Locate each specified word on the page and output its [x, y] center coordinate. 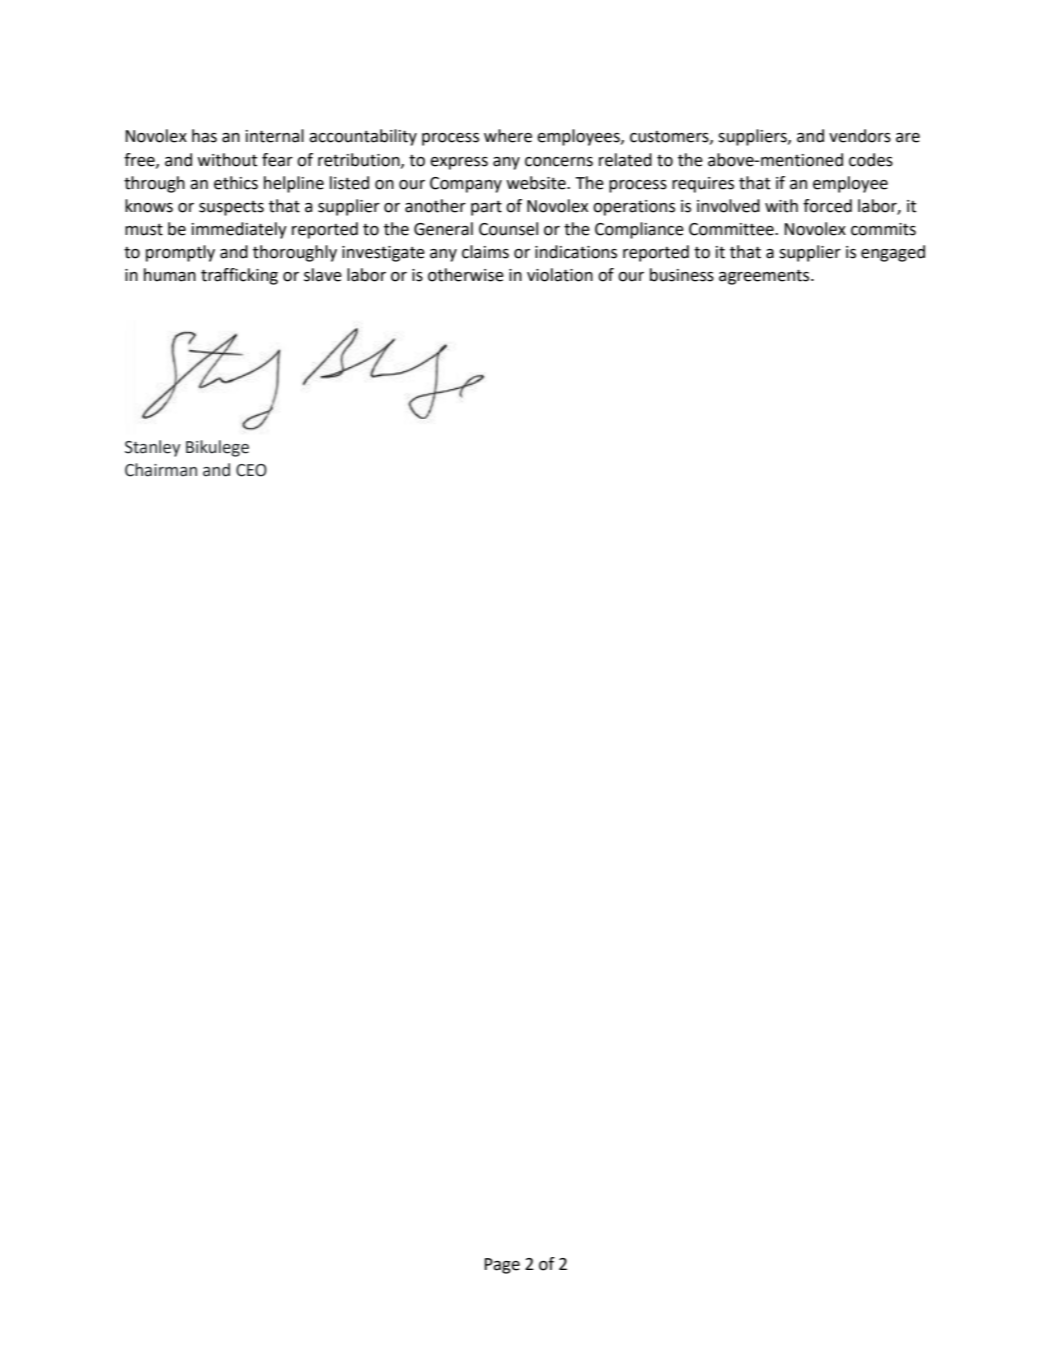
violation [560, 275]
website [537, 183]
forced [827, 206]
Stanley [153, 448]
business [682, 275]
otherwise [466, 275]
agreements [765, 277]
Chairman [161, 470]
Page [502, 1266]
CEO [251, 470]
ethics [236, 183]
